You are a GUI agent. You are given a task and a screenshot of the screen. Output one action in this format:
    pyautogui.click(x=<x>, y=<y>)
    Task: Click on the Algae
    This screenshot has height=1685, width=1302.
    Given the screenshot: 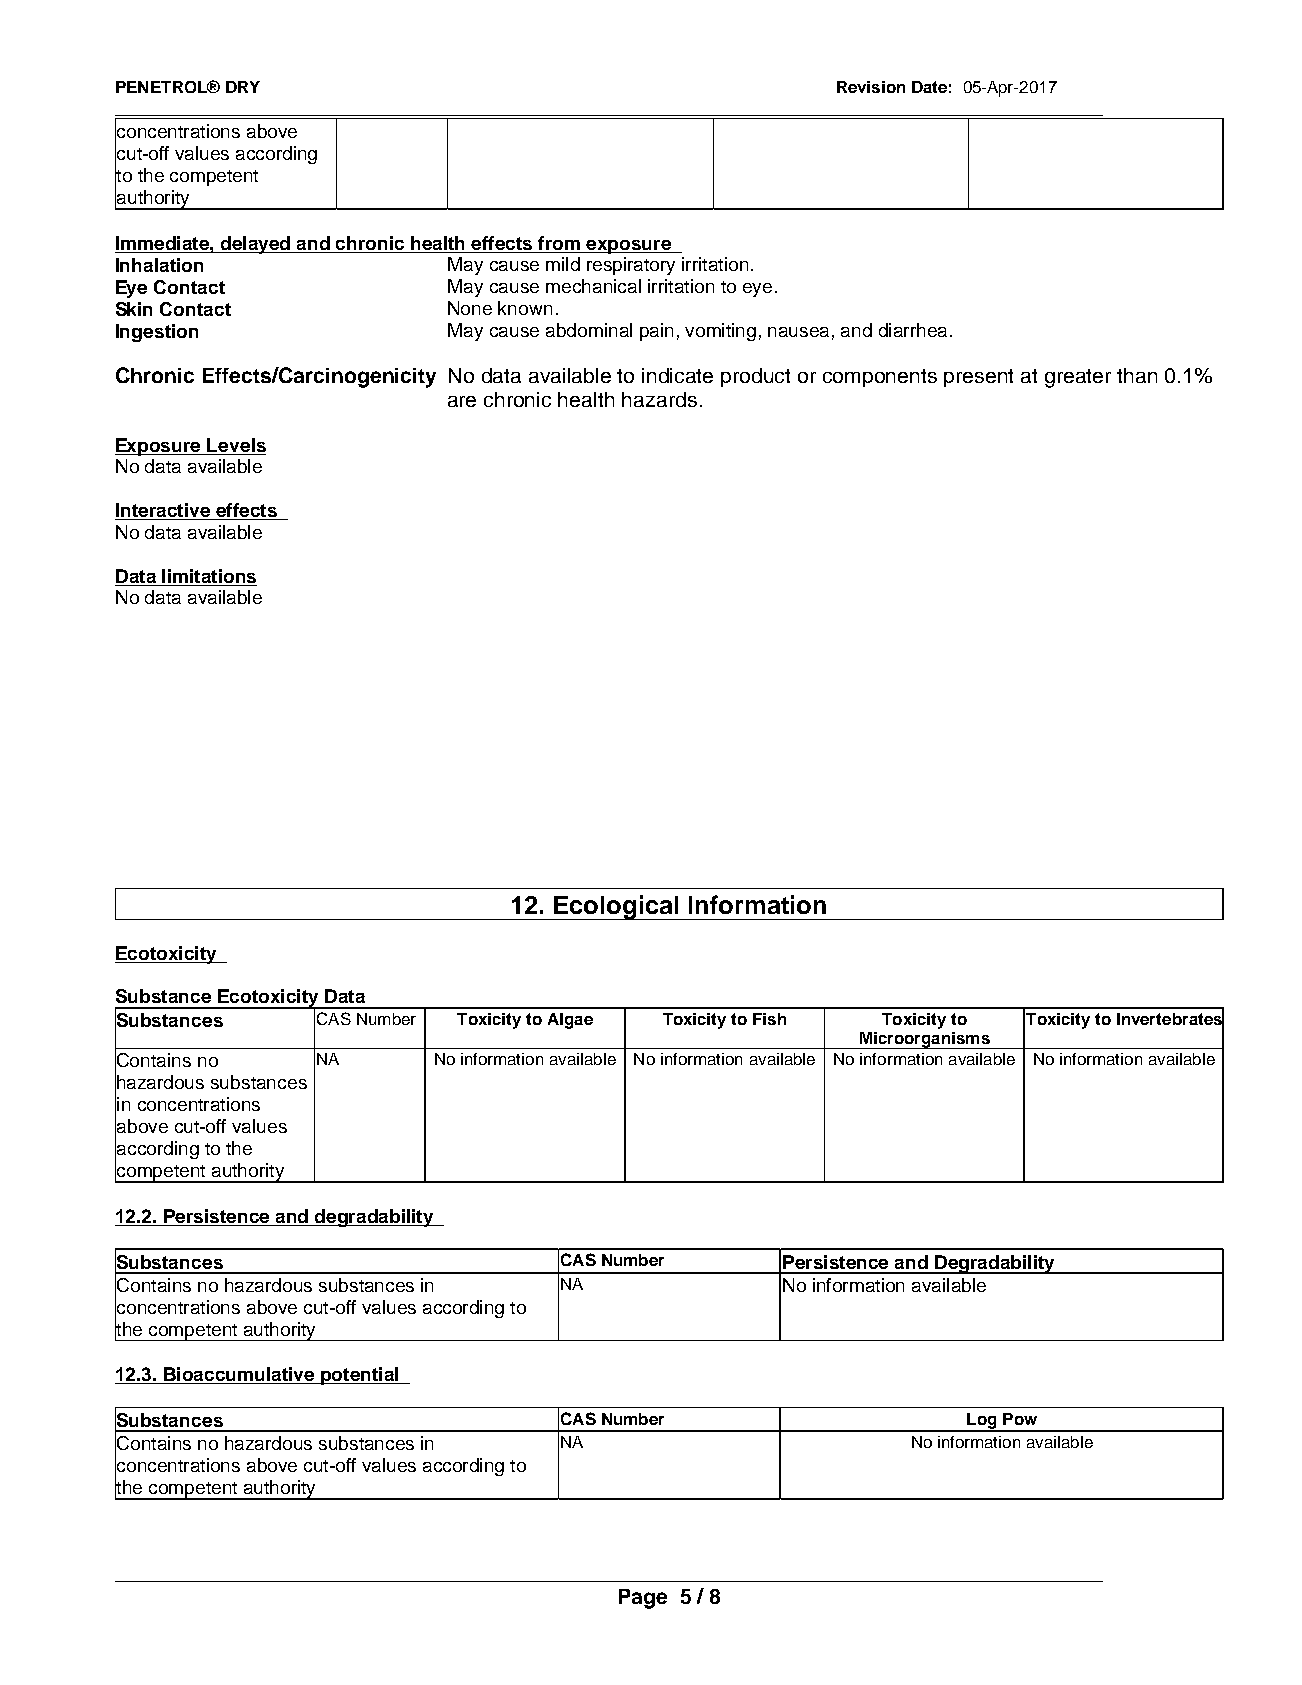 What is the action you would take?
    pyautogui.click(x=570, y=1021)
